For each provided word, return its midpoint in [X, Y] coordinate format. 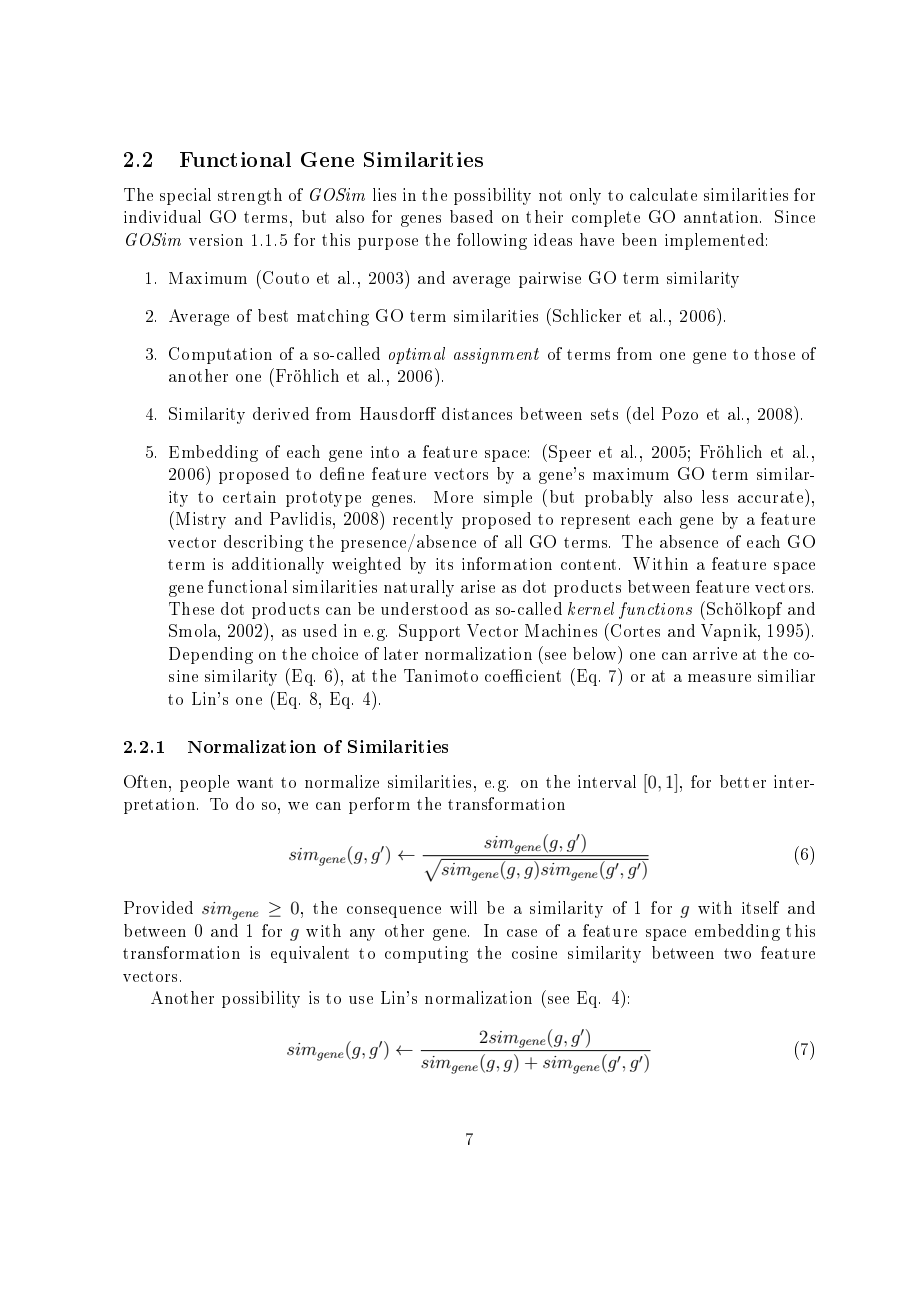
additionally [278, 565]
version [216, 240]
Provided [158, 907]
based [471, 216]
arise [478, 586]
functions [655, 610]
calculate [663, 194]
